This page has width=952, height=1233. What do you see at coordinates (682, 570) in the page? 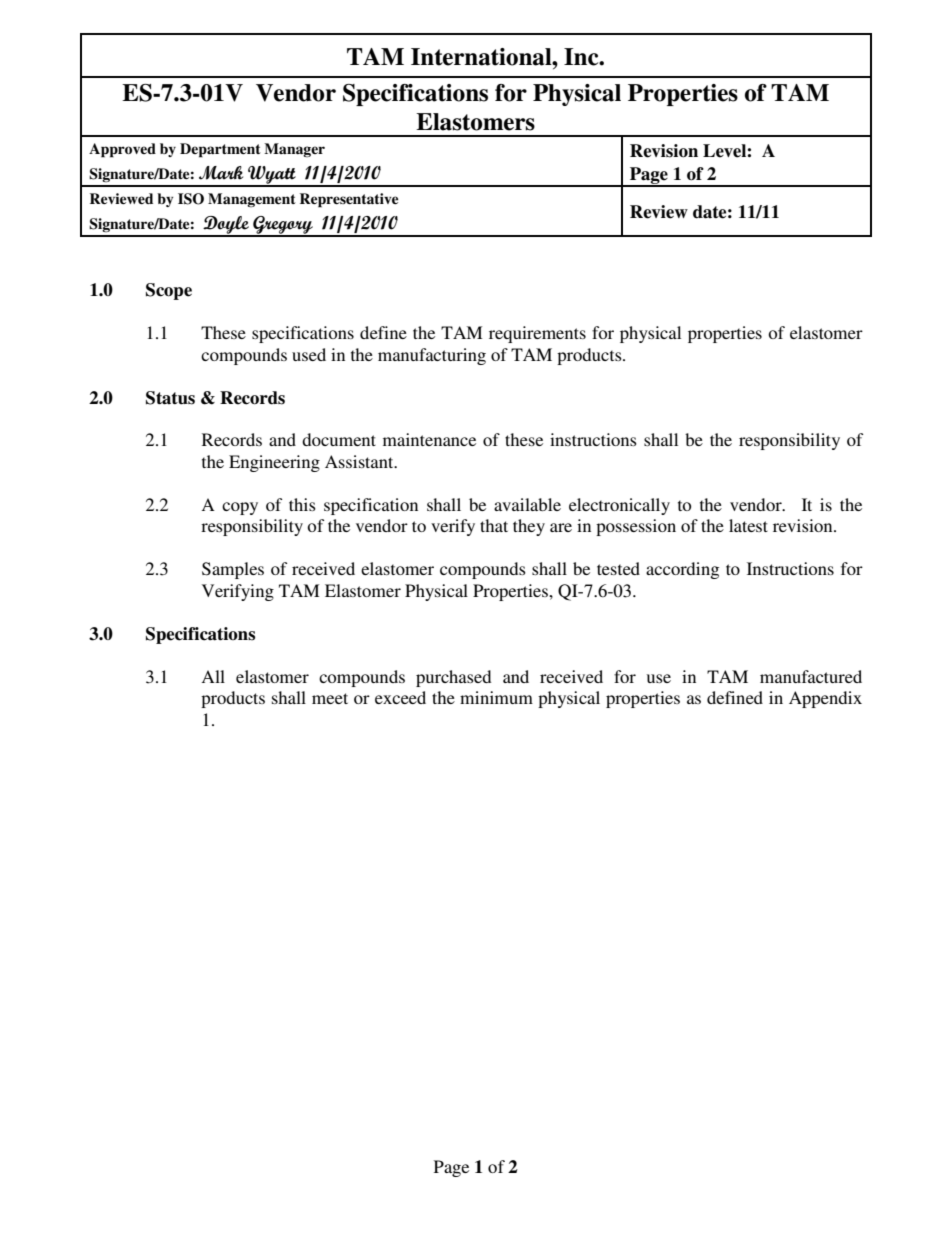
I see `according` at bounding box center [682, 570].
